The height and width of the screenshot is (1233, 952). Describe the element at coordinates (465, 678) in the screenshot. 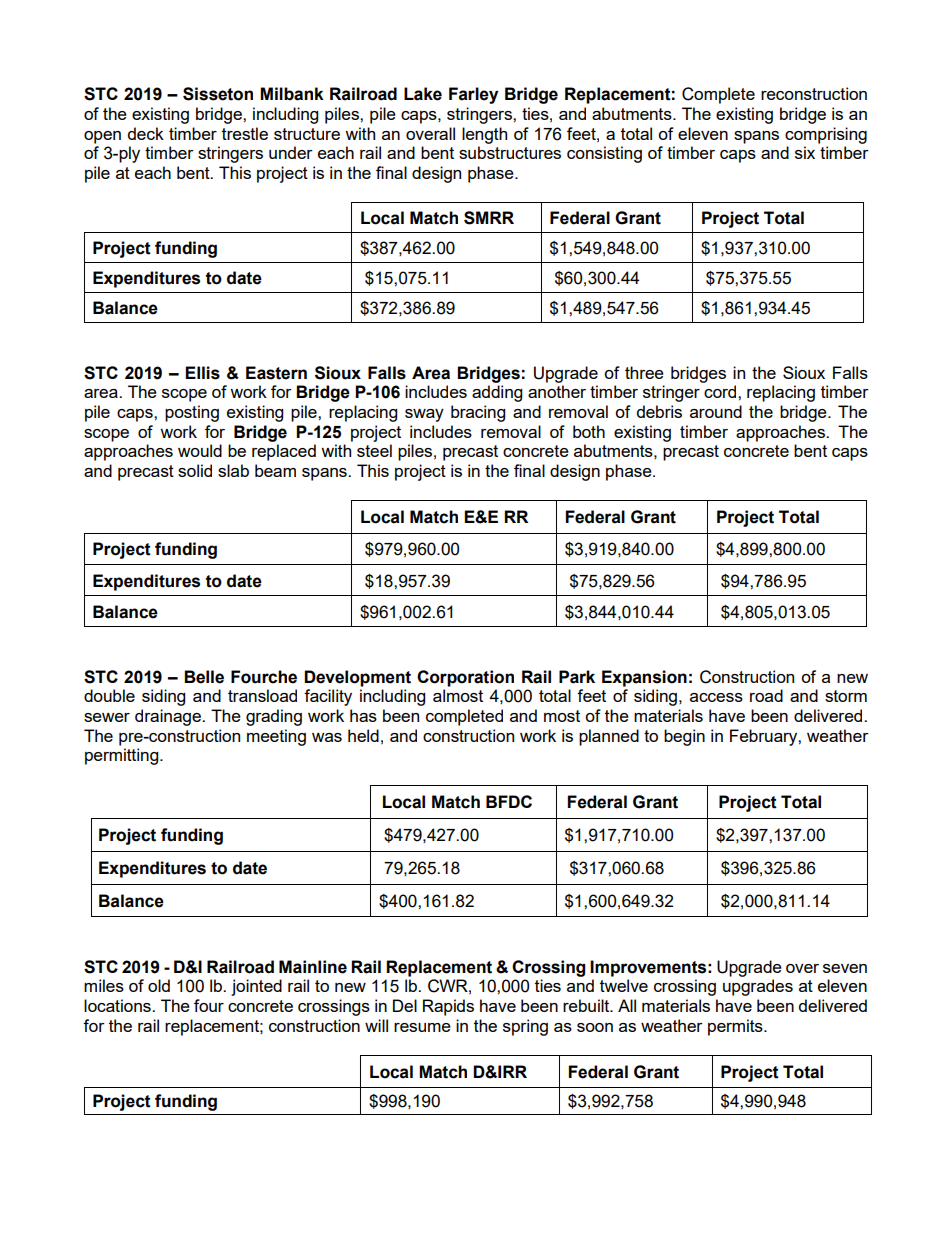

I see `Corporation` at that location.
